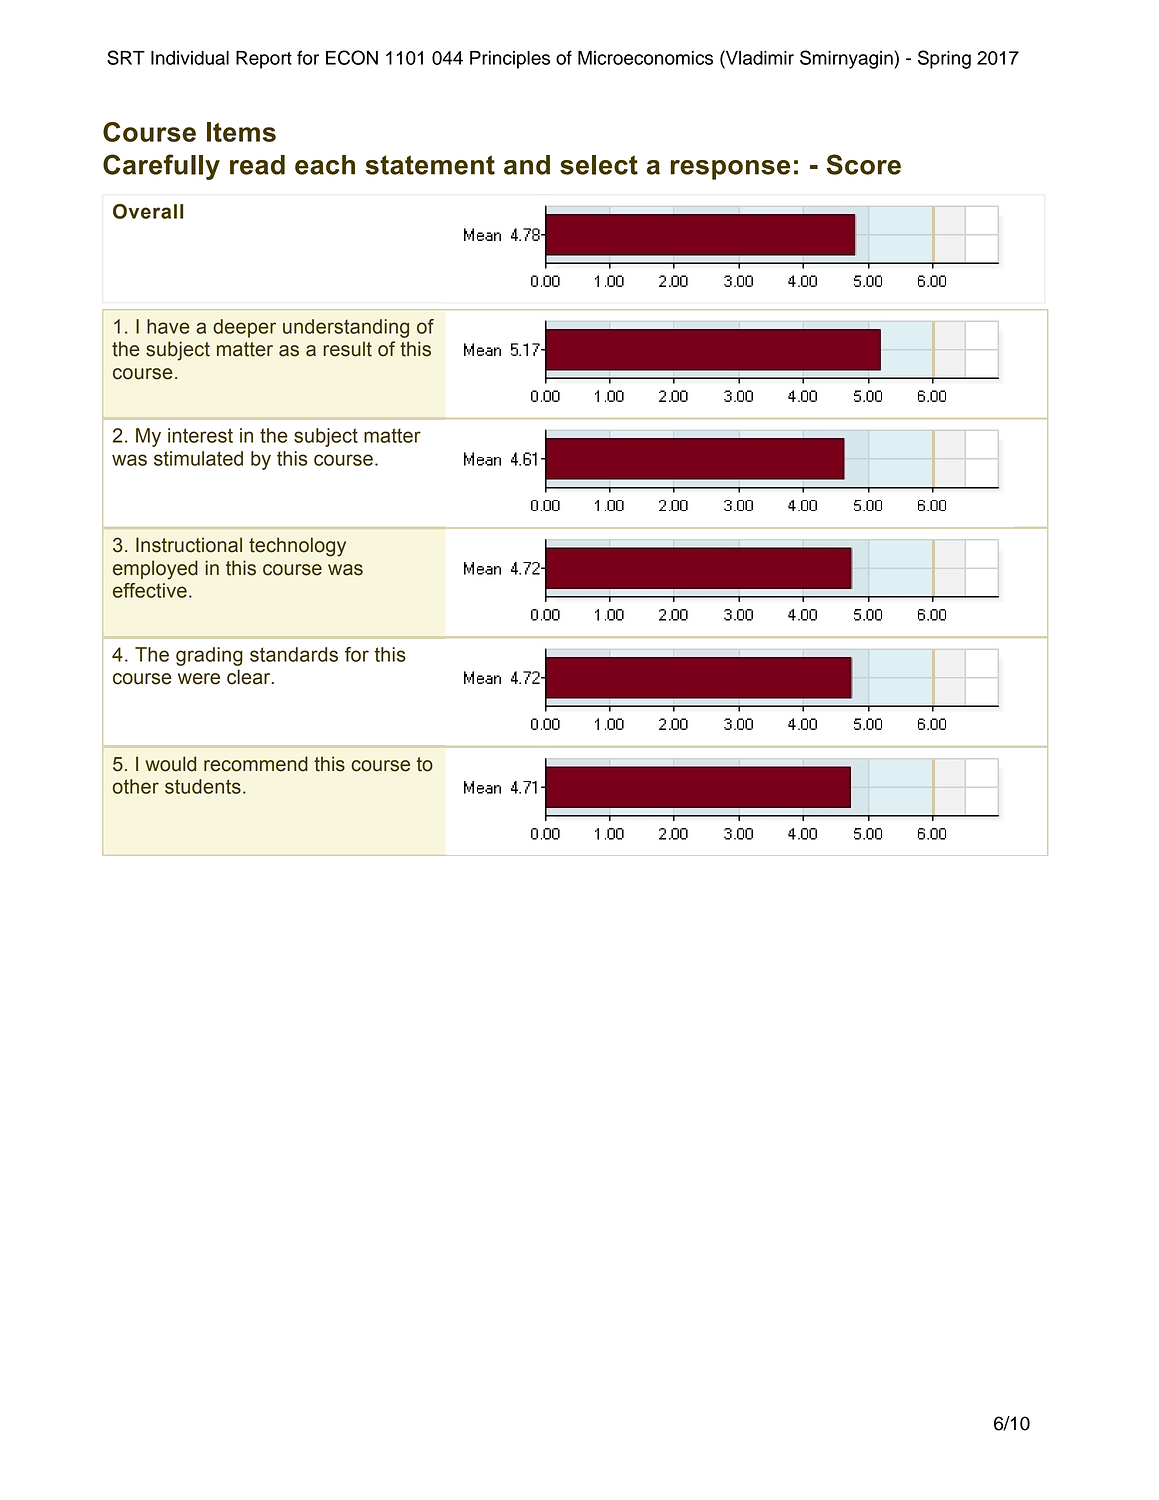 The height and width of the screenshot is (1500, 1159). What do you see at coordinates (510, 60) in the screenshot?
I see `Principles` at bounding box center [510, 60].
